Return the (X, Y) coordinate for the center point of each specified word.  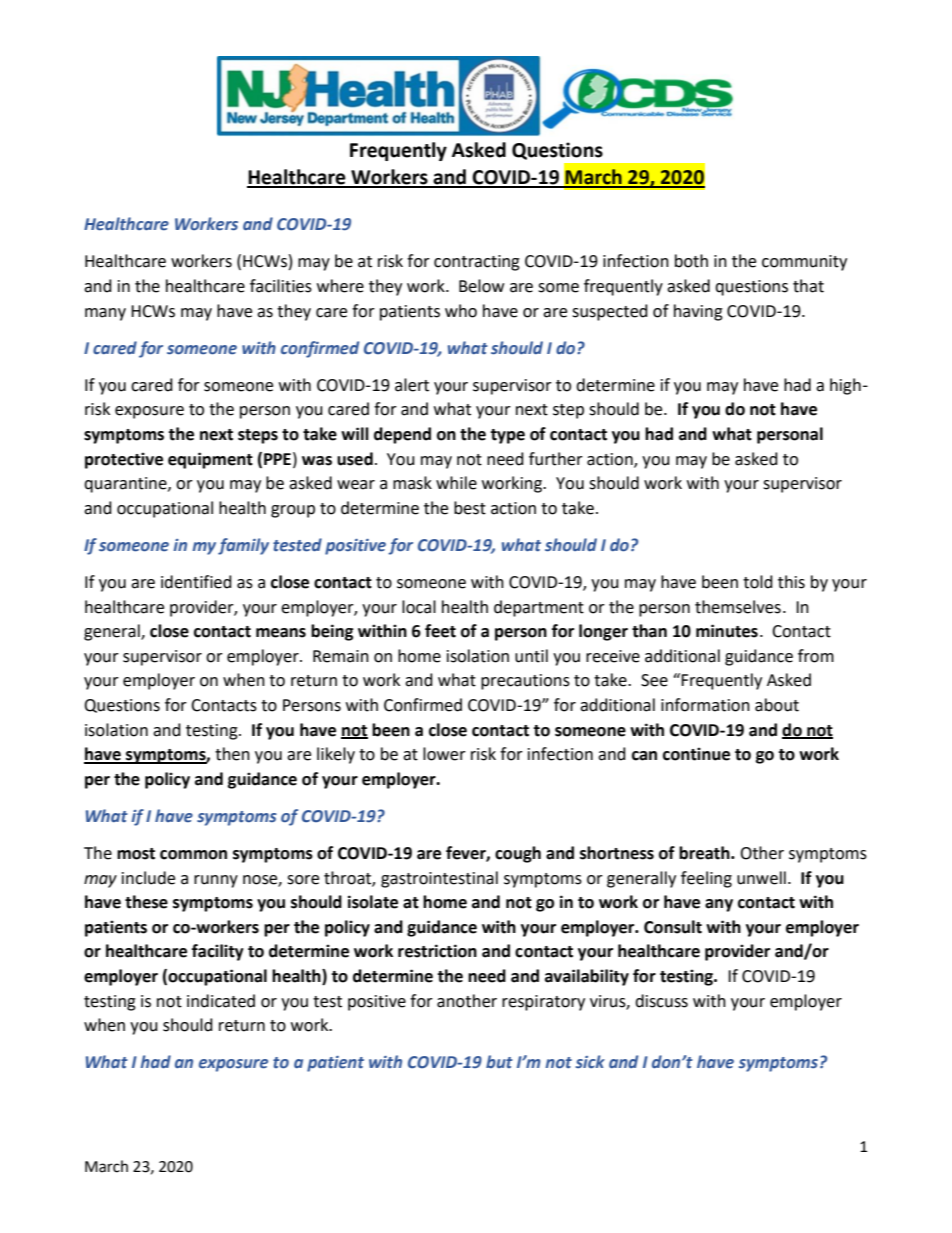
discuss (661, 1001)
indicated (221, 1001)
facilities (281, 286)
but (499, 1061)
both (691, 261)
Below (481, 286)
